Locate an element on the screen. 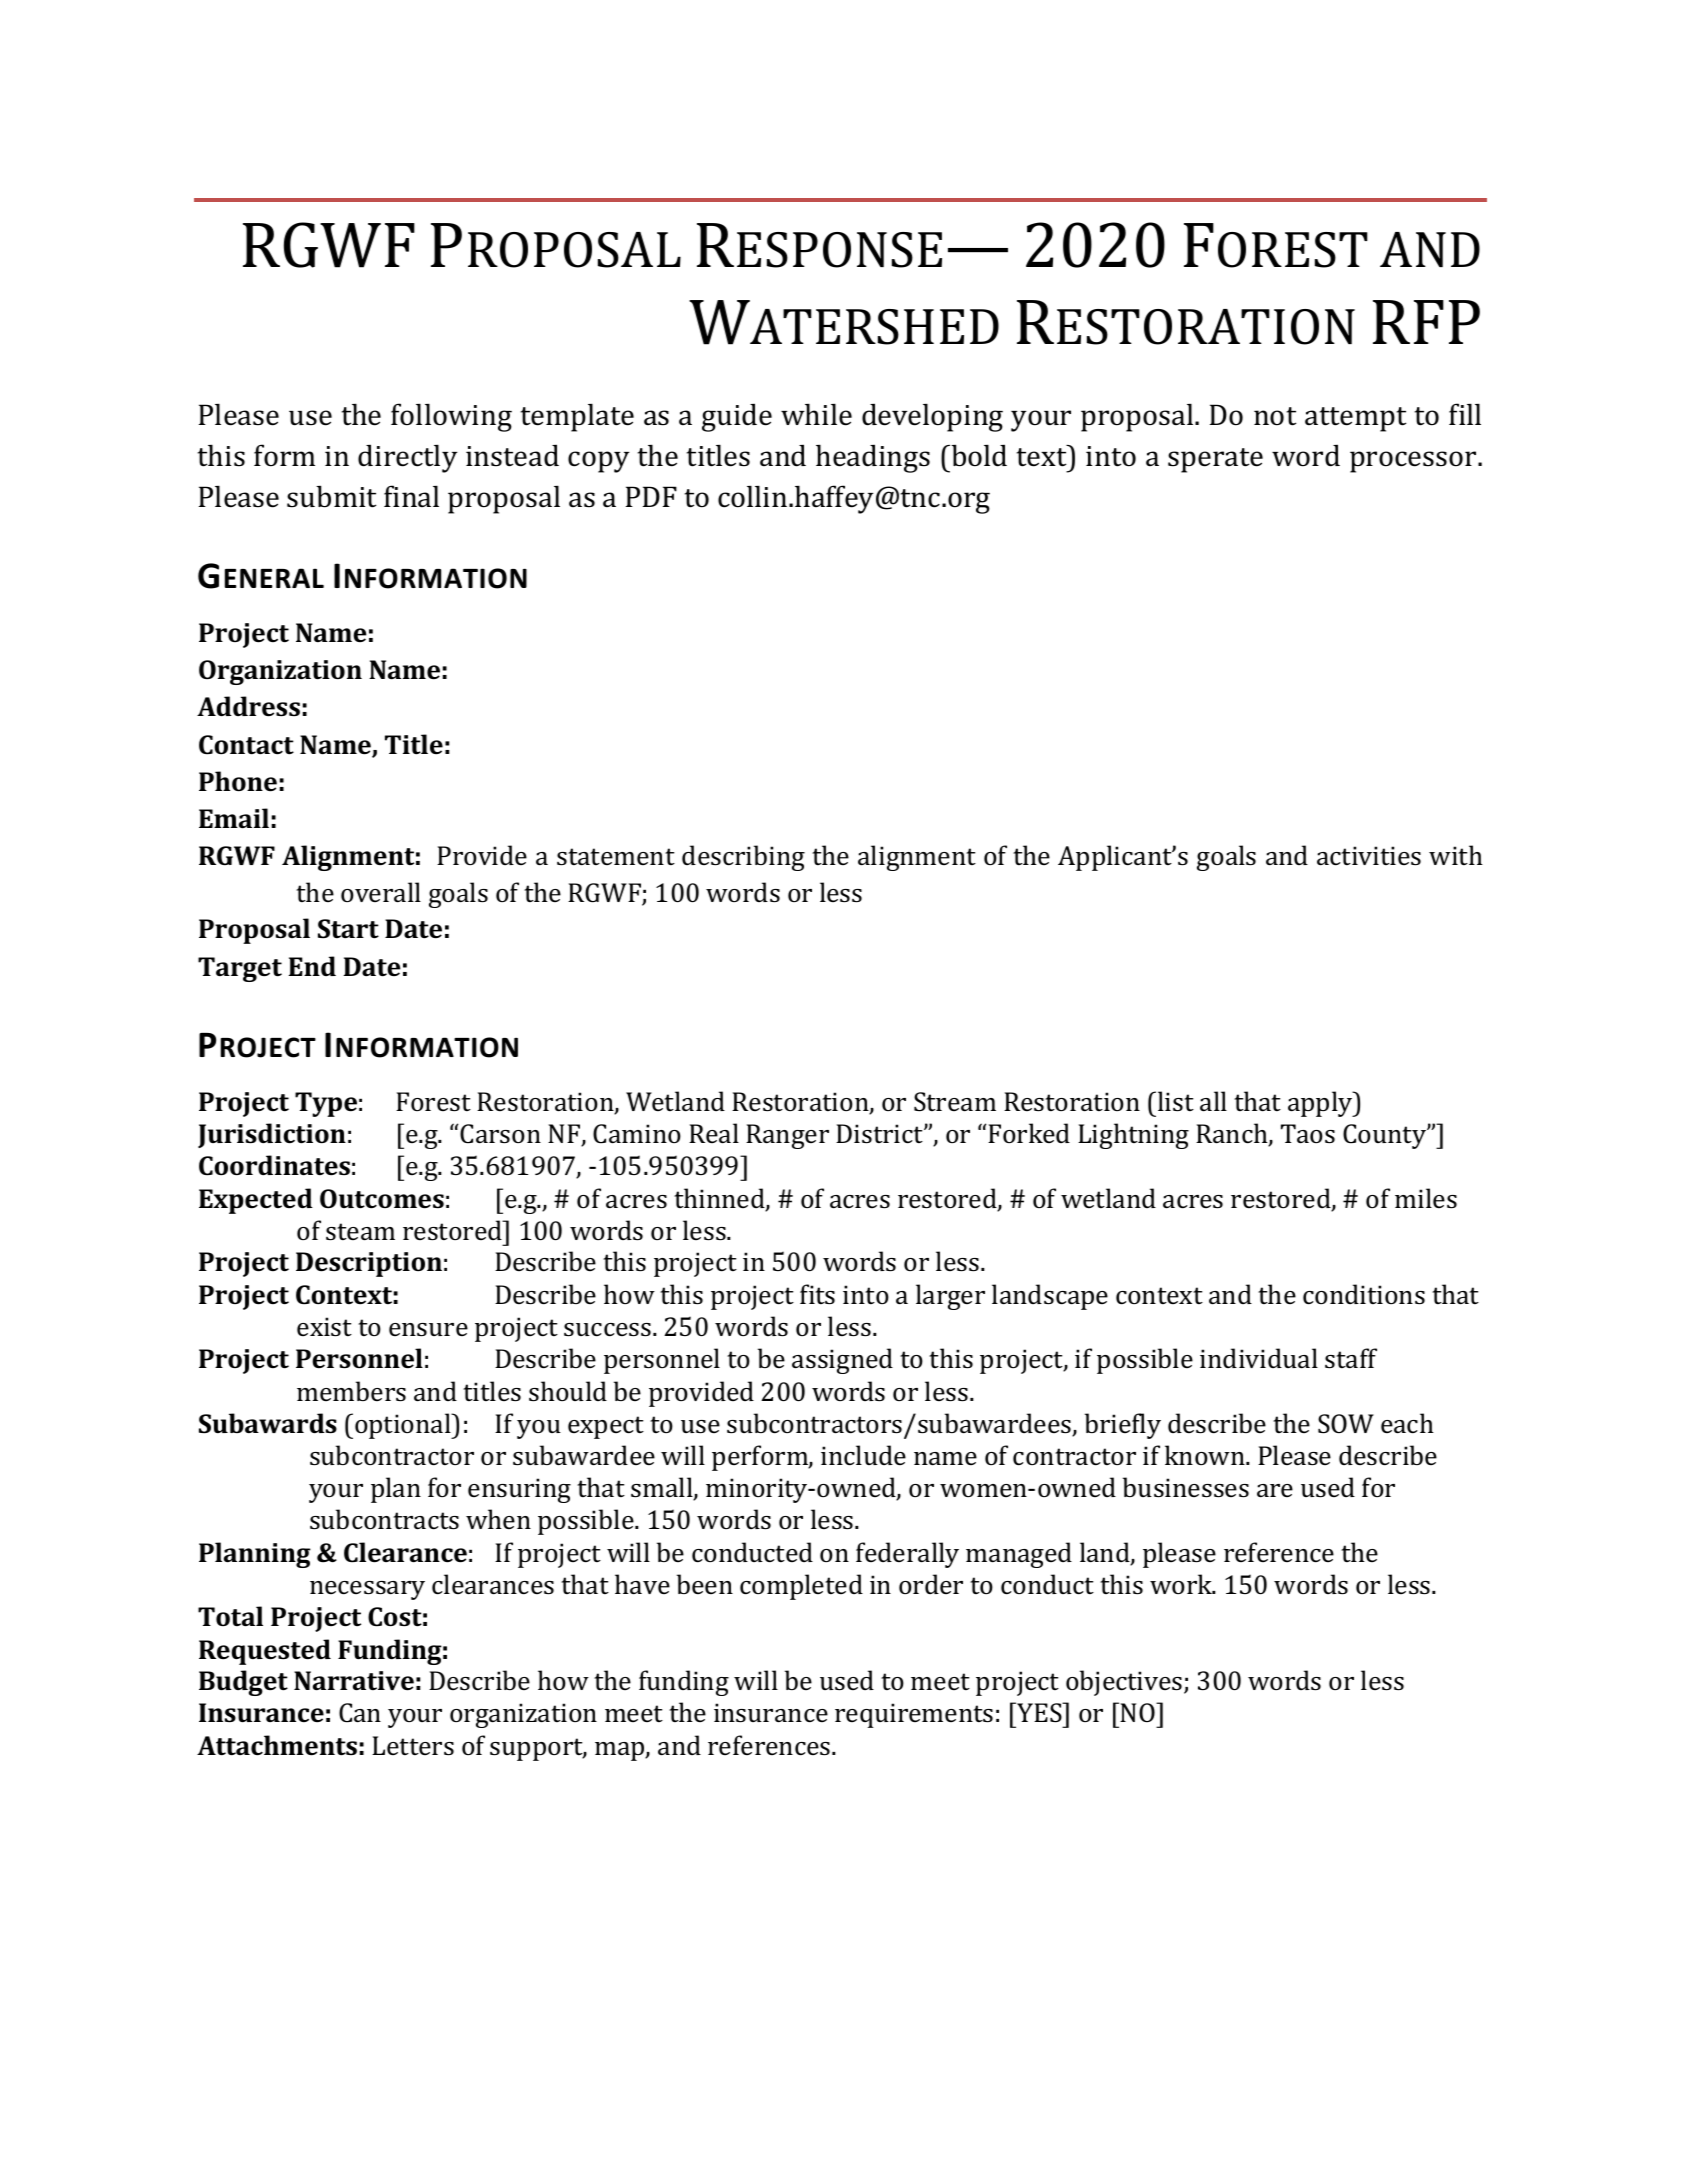 The image size is (1681, 2176). following is located at coordinates (451, 417).
